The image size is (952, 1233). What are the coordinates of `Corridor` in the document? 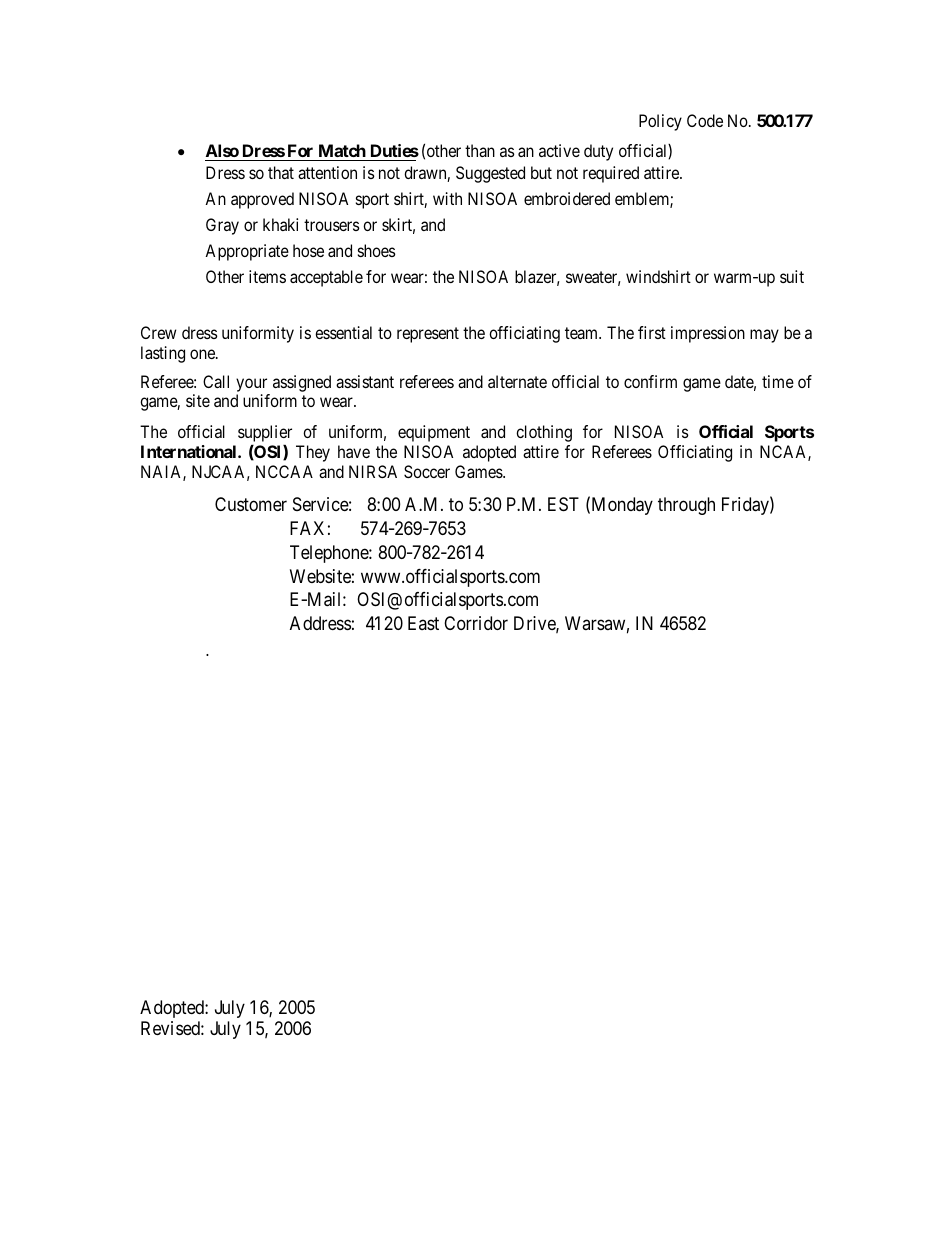 It's located at (476, 623).
